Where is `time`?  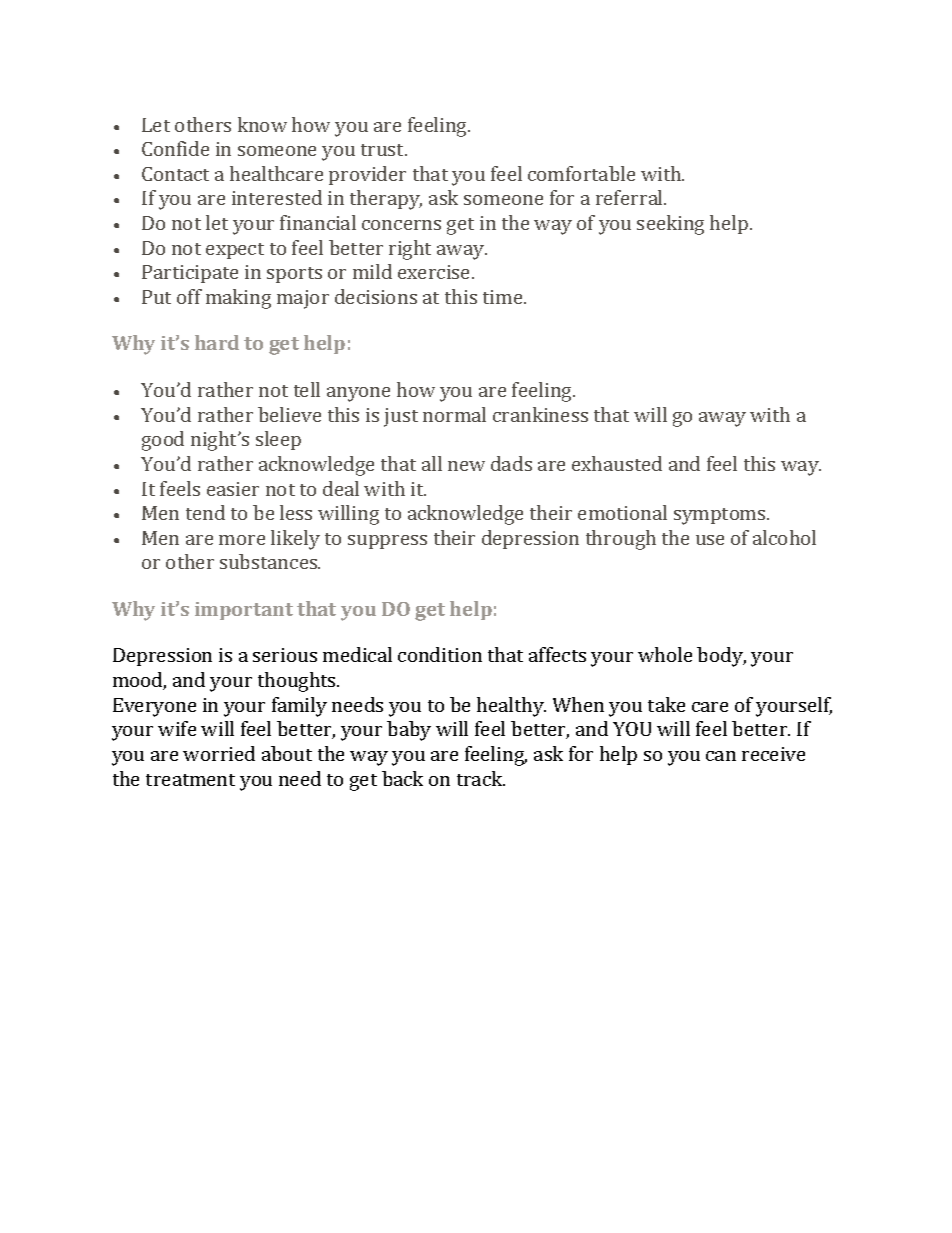 time is located at coordinates (504, 297).
